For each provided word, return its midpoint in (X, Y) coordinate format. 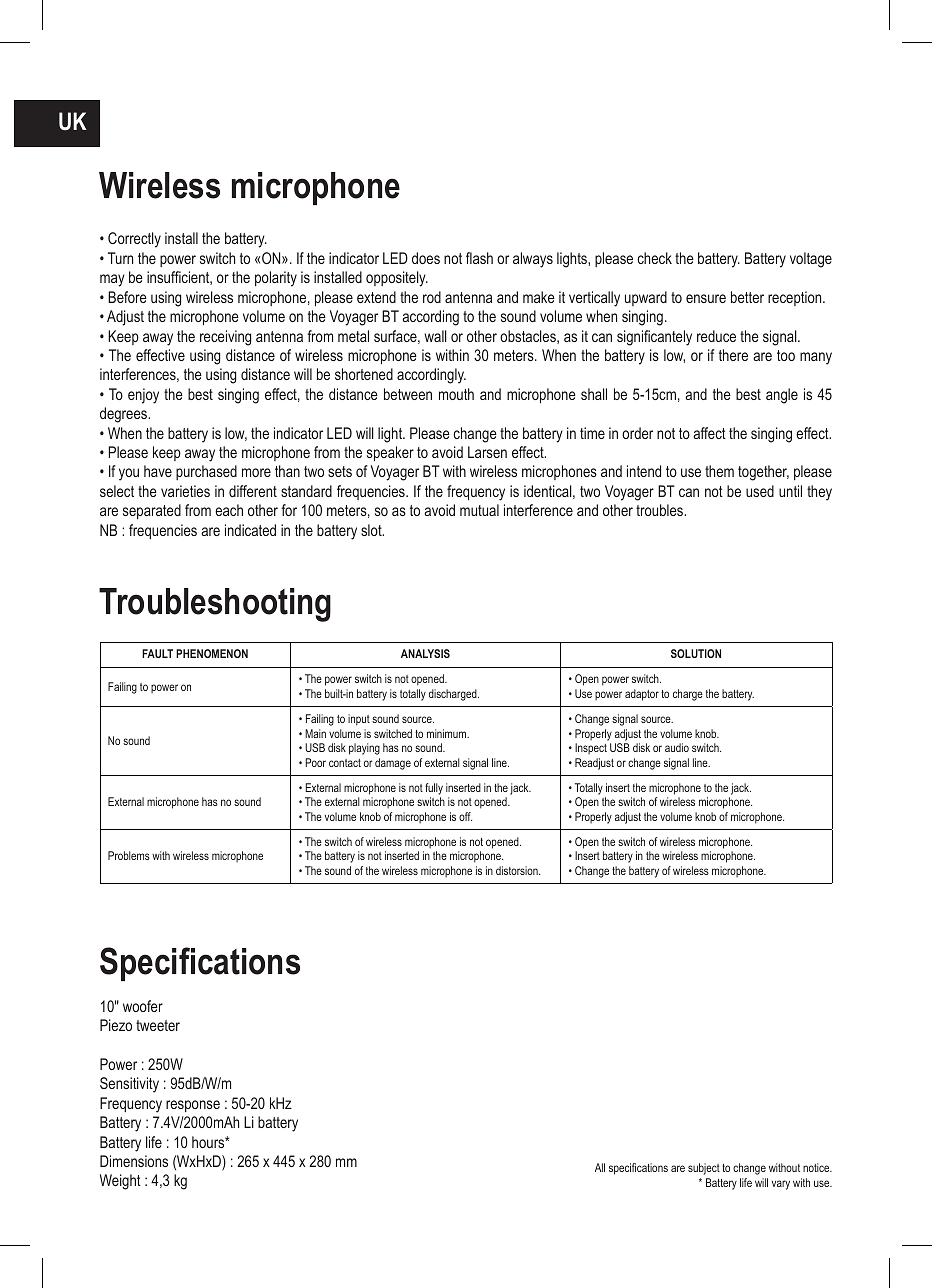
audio (677, 747)
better (747, 297)
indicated (250, 530)
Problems (129, 855)
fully (434, 789)
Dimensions (134, 1161)
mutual (479, 510)
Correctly (134, 240)
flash (479, 258)
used (760, 491)
